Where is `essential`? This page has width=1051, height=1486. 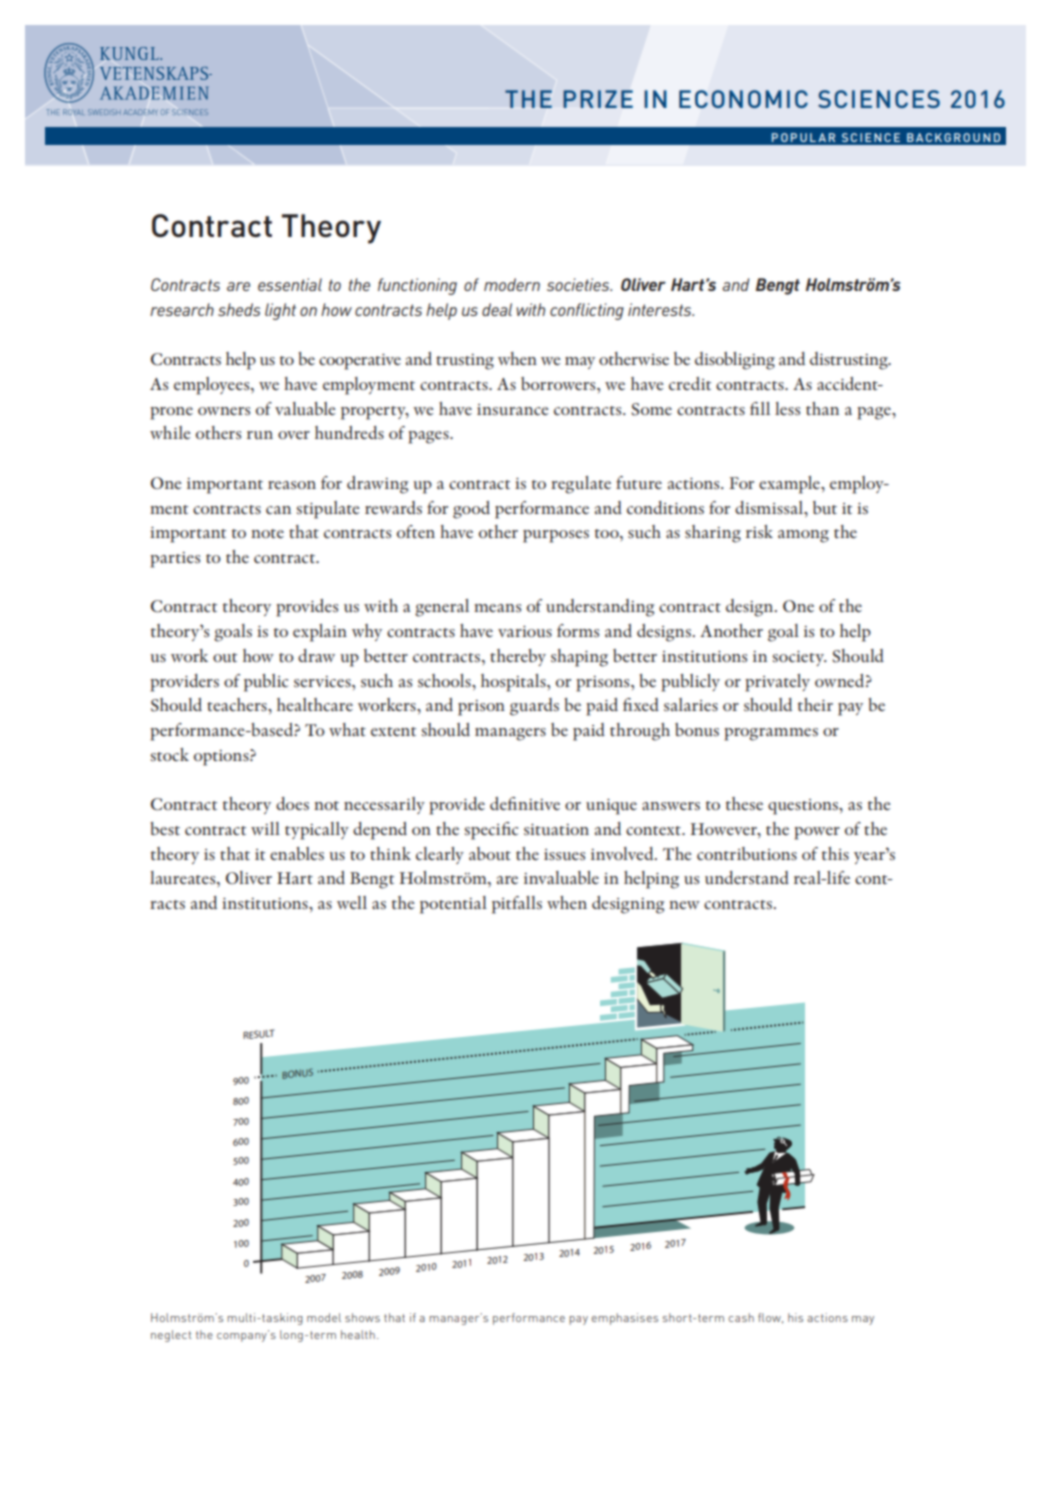 essential is located at coordinates (290, 284).
